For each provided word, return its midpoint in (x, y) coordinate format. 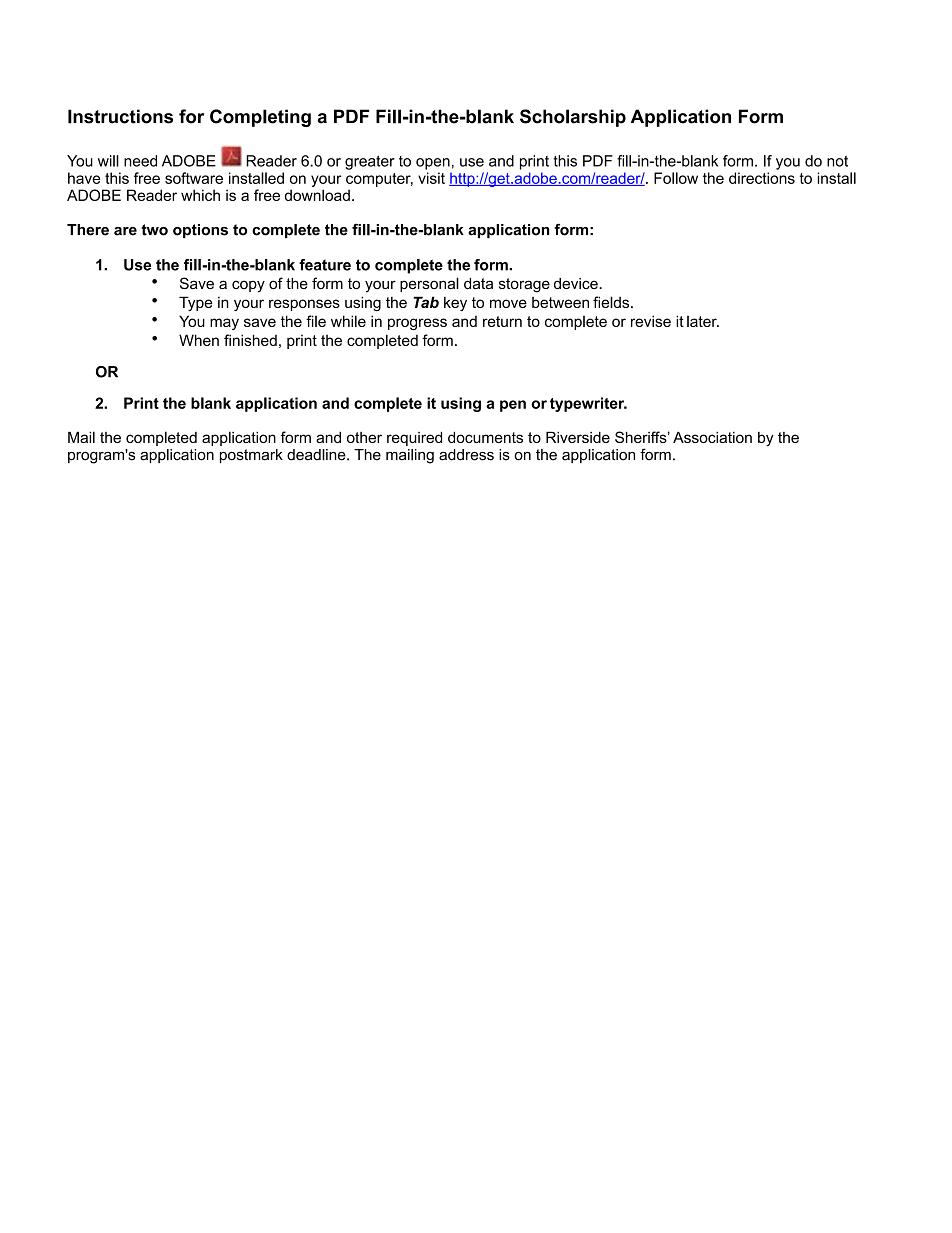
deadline (317, 455)
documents (485, 437)
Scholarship (573, 118)
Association (712, 437)
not (837, 161)
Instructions (120, 116)
